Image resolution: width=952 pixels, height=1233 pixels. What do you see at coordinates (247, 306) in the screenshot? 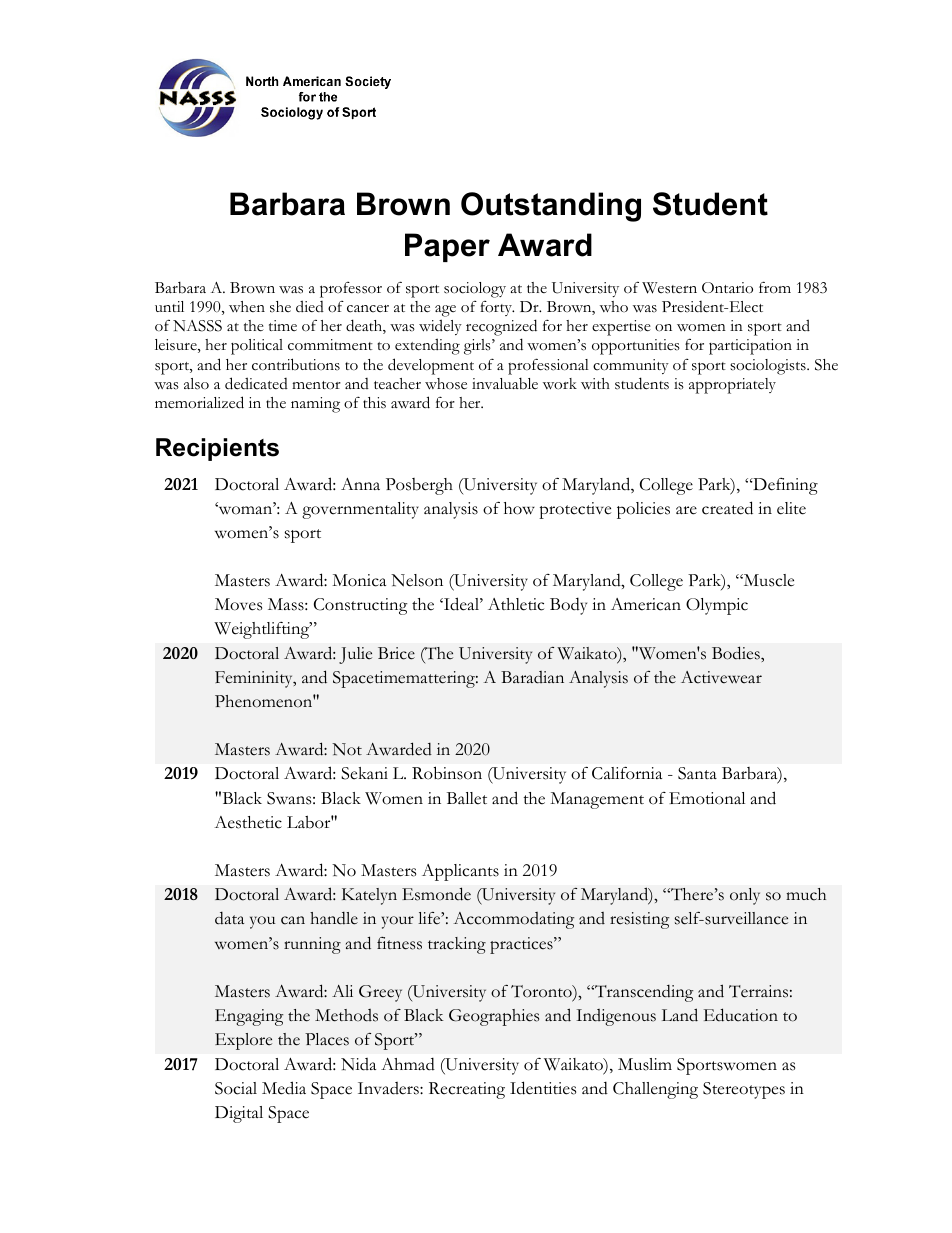
I see `when` at bounding box center [247, 306].
